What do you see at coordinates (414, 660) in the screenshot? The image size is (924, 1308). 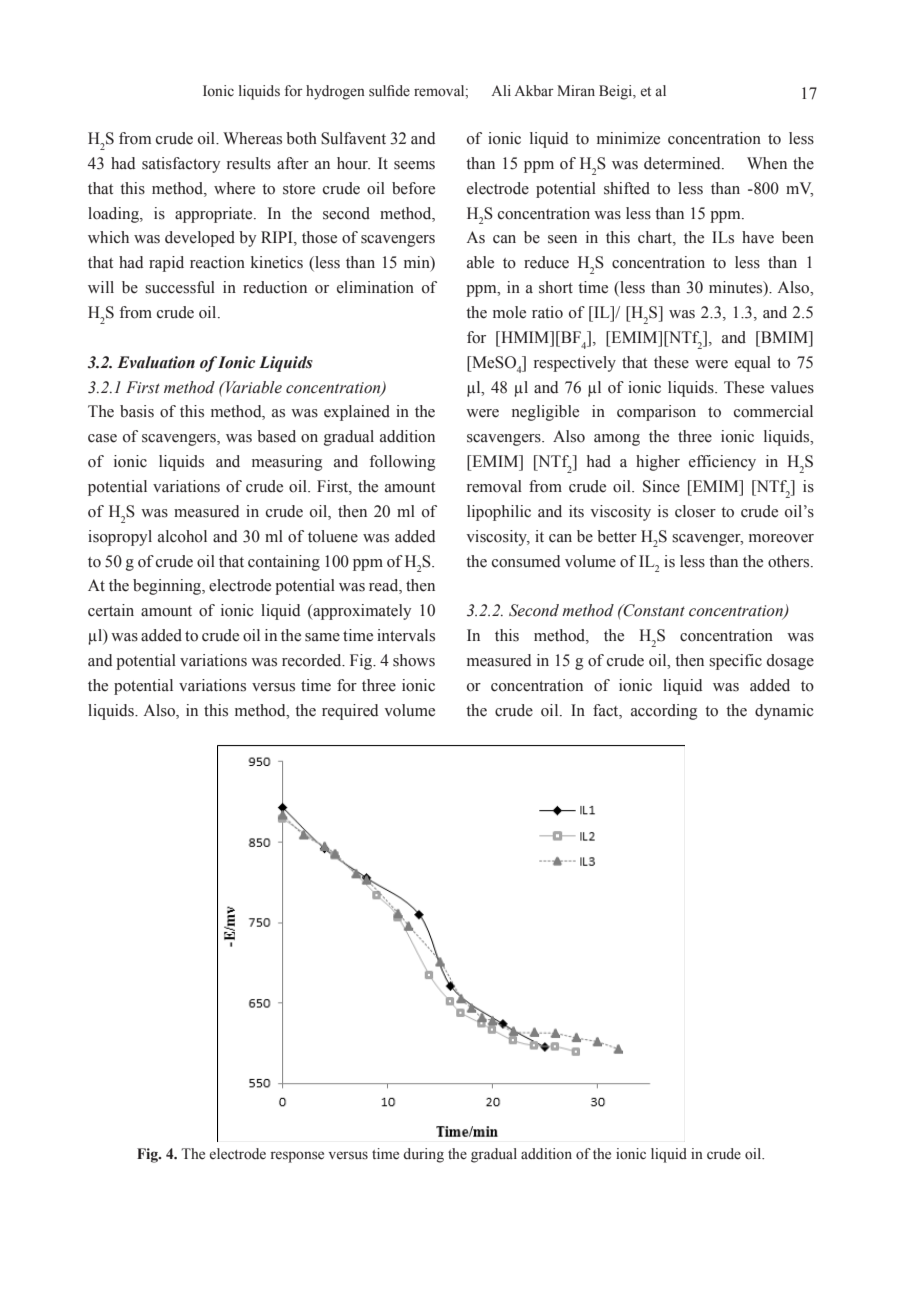 I see `shows` at bounding box center [414, 660].
